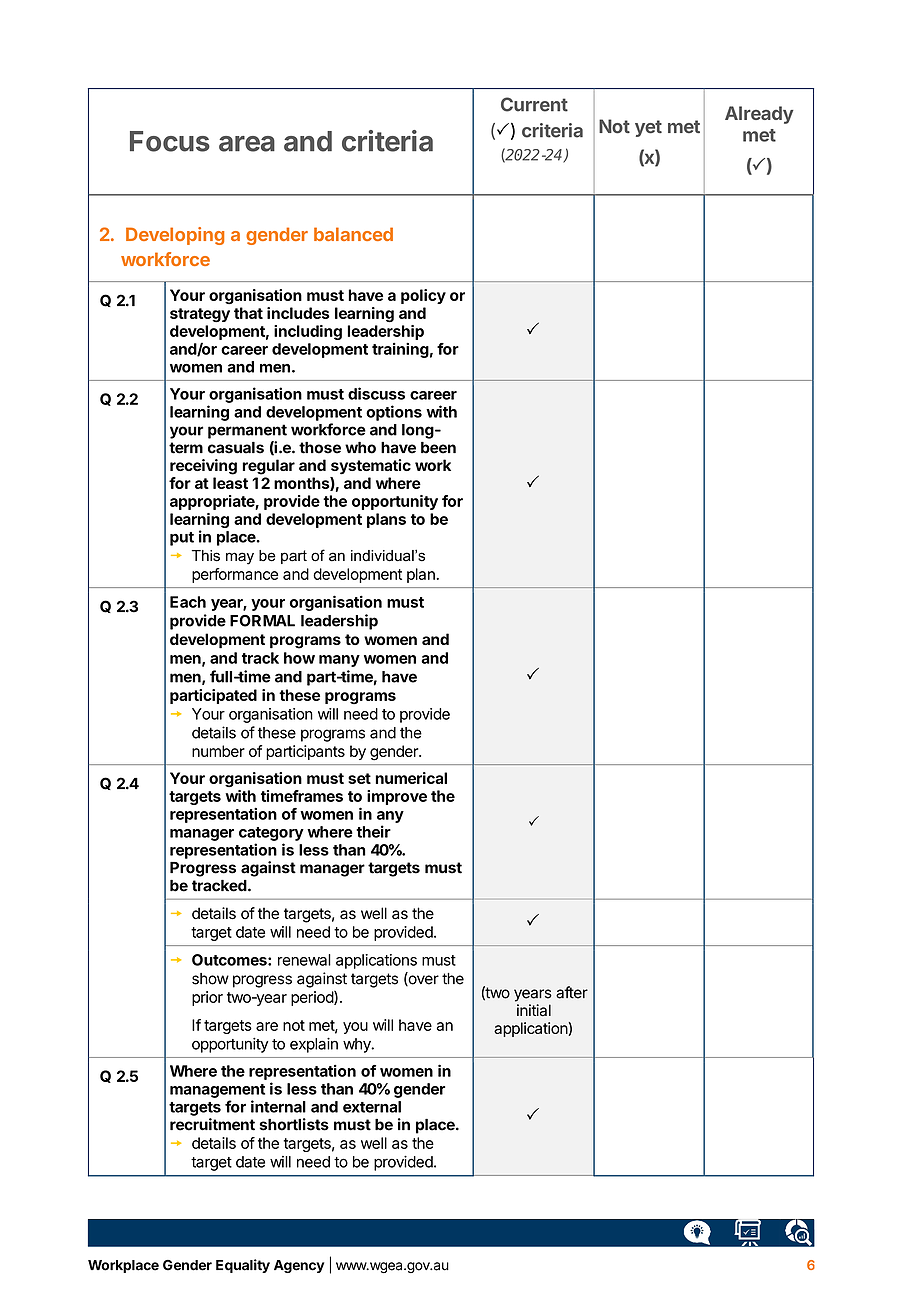  What do you see at coordinates (372, 1107) in the screenshot?
I see `external` at bounding box center [372, 1107].
